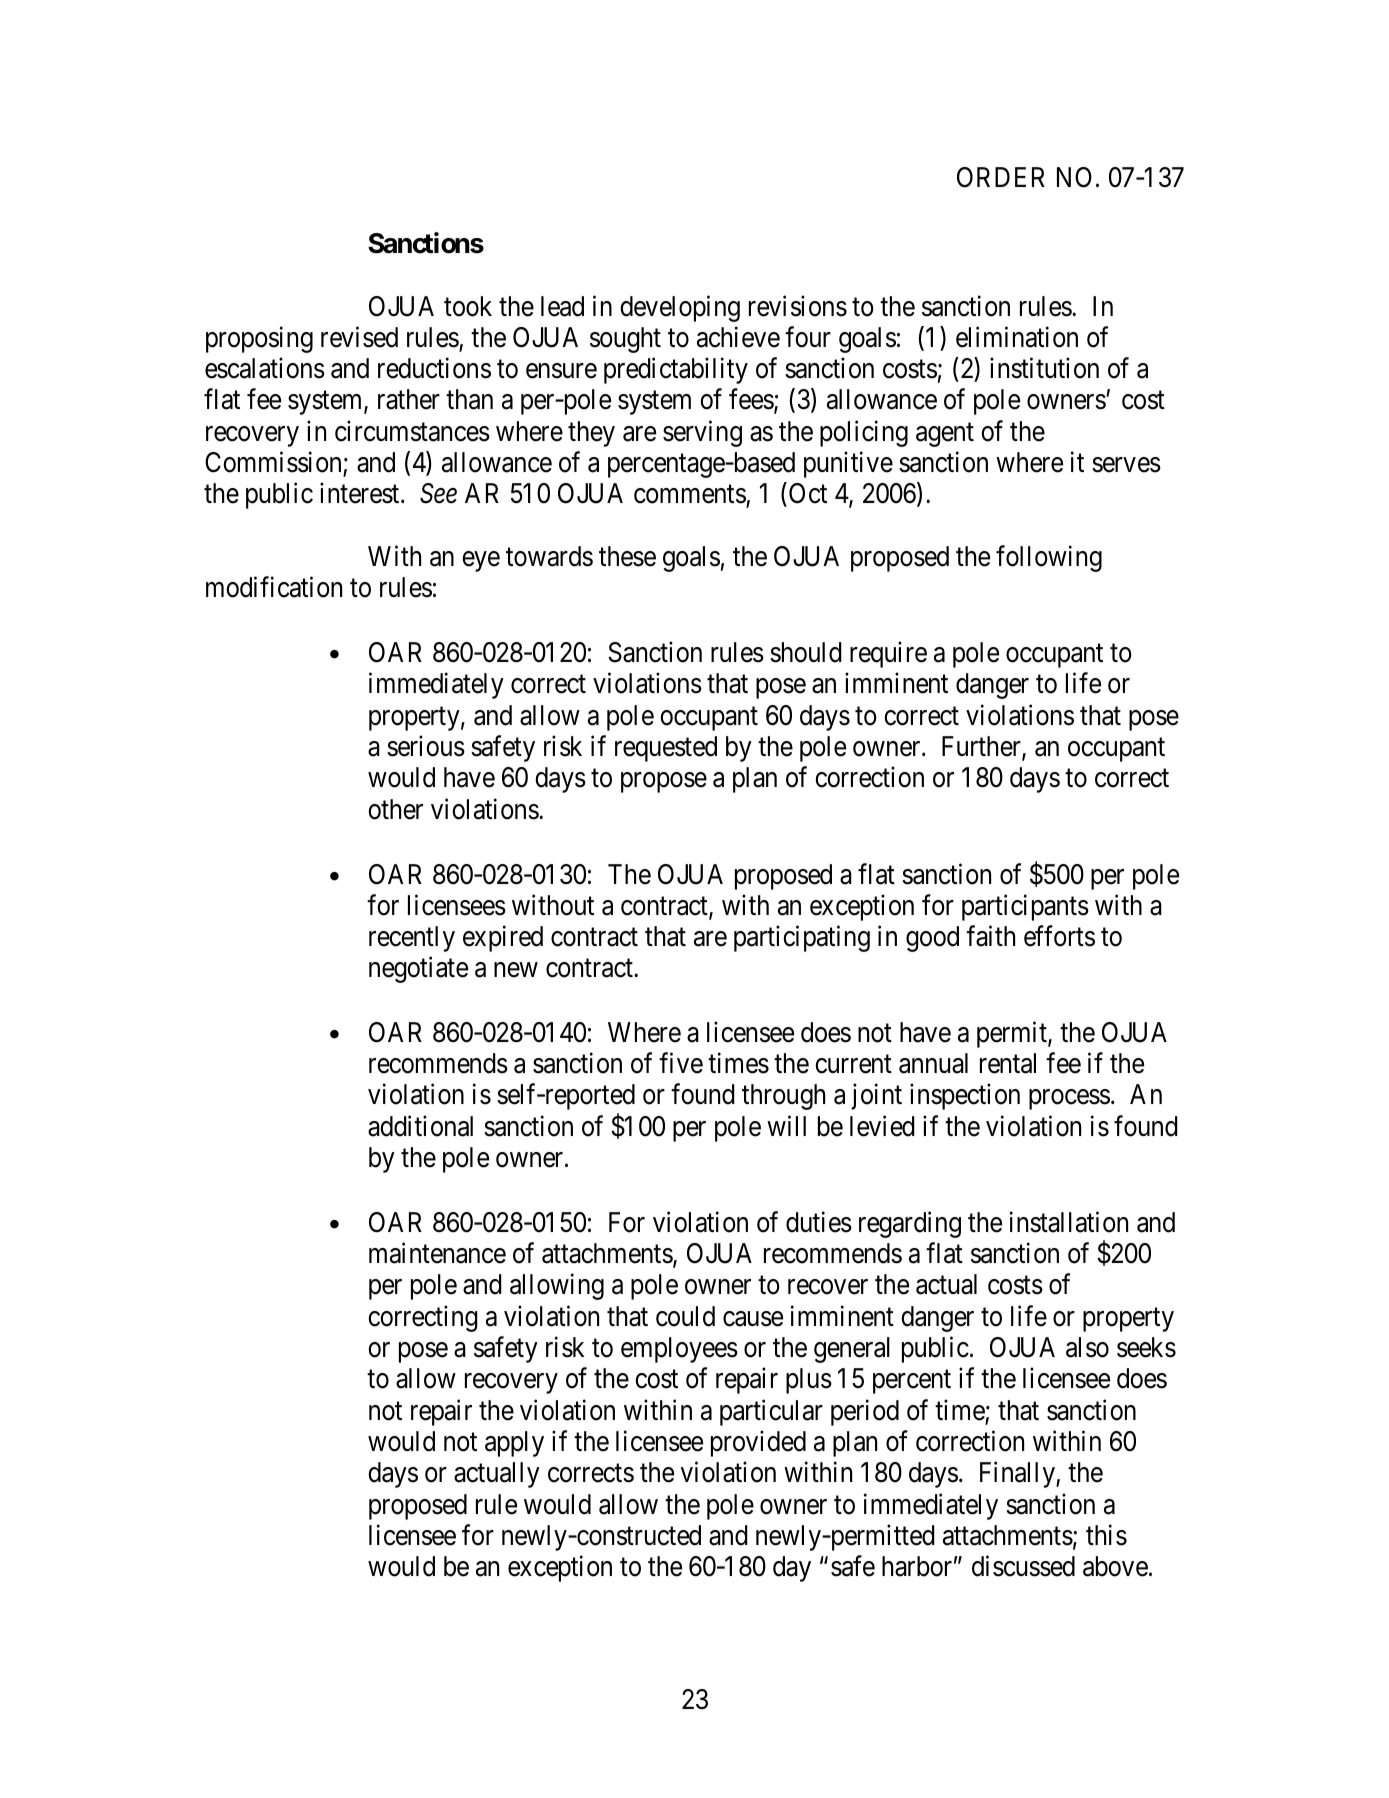  Describe the element at coordinates (395, 809) in the screenshot. I see `other` at that location.
